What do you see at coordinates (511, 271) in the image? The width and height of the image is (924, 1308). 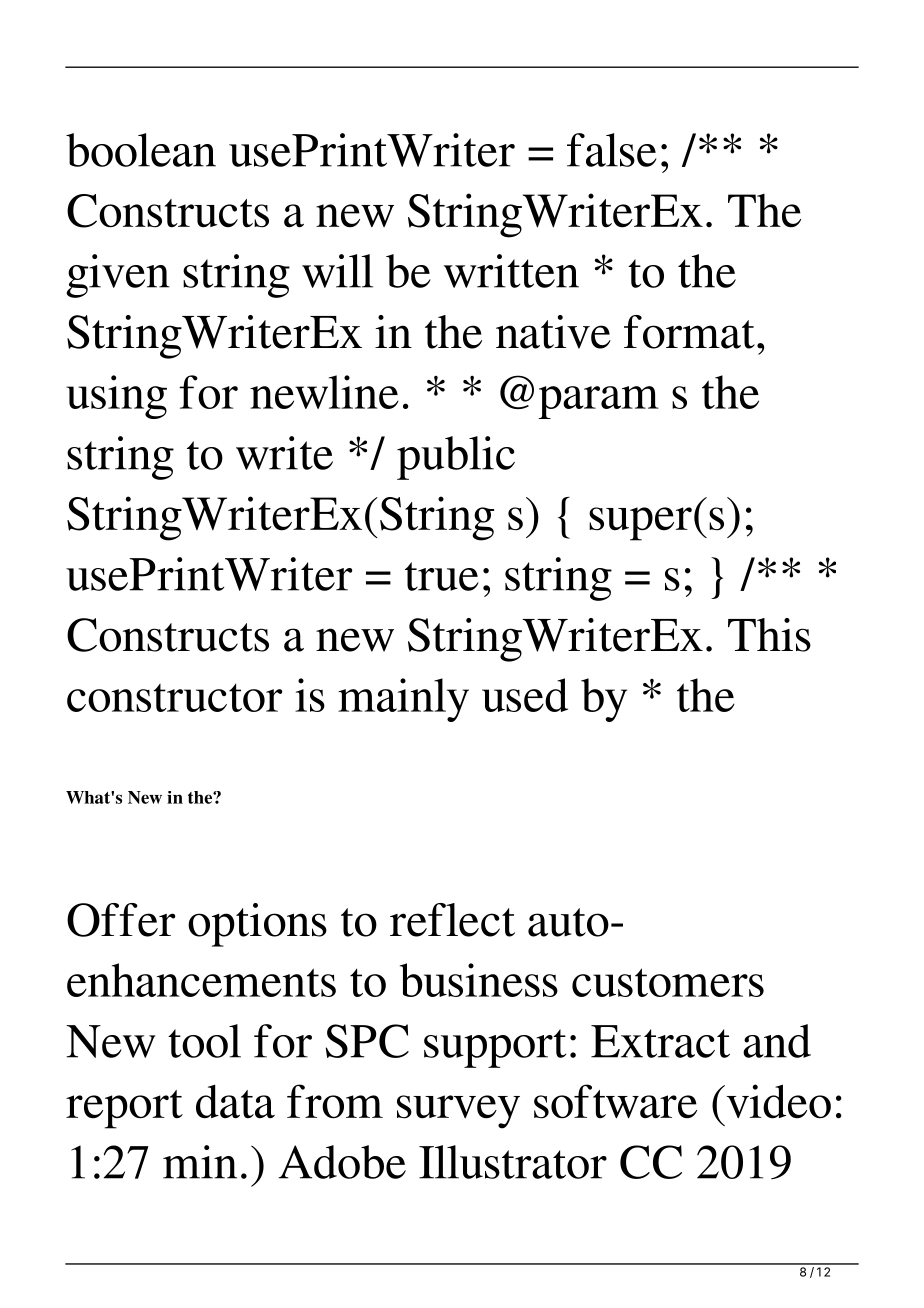 I see `written` at bounding box center [511, 271].
